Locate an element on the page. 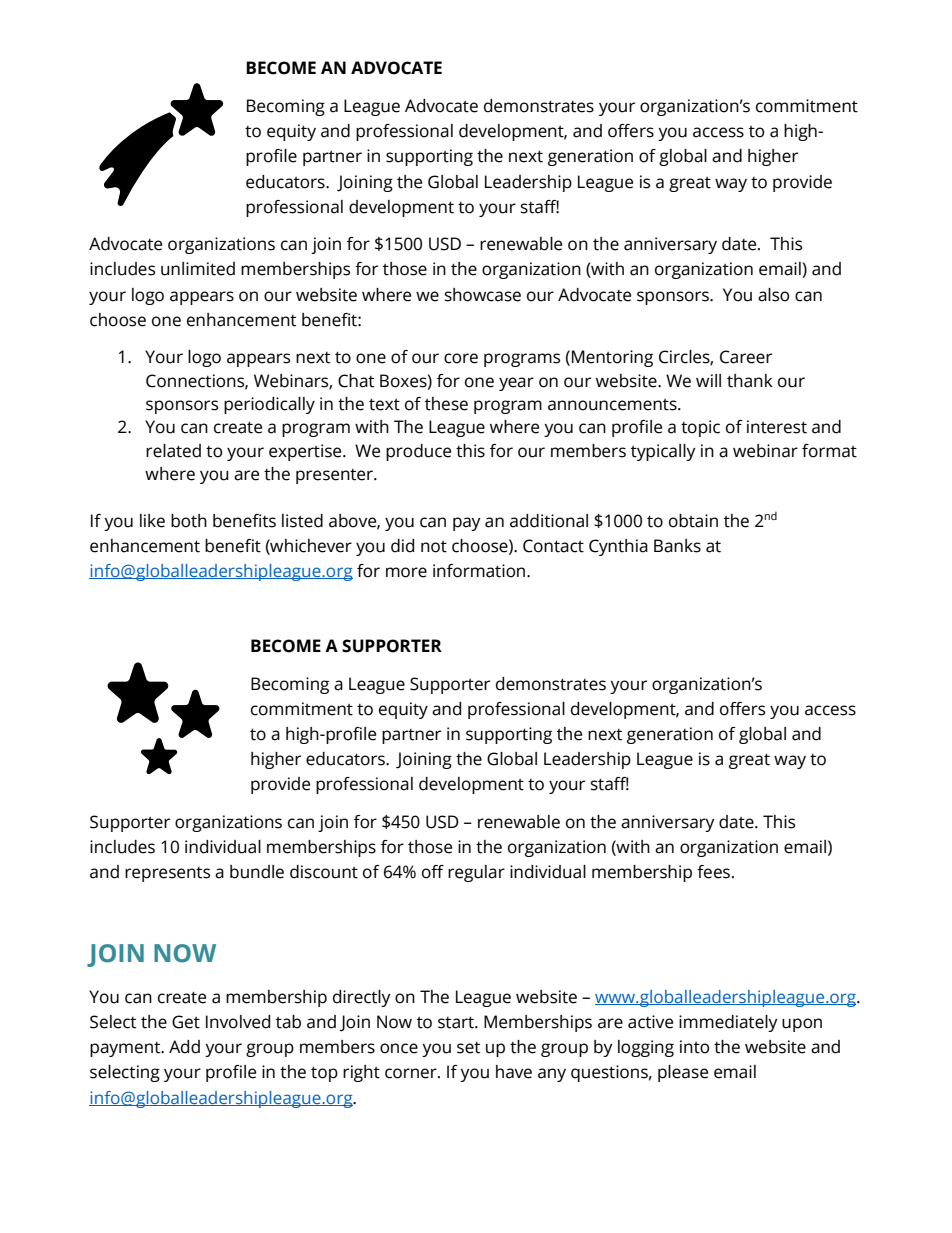  fees is located at coordinates (713, 872).
